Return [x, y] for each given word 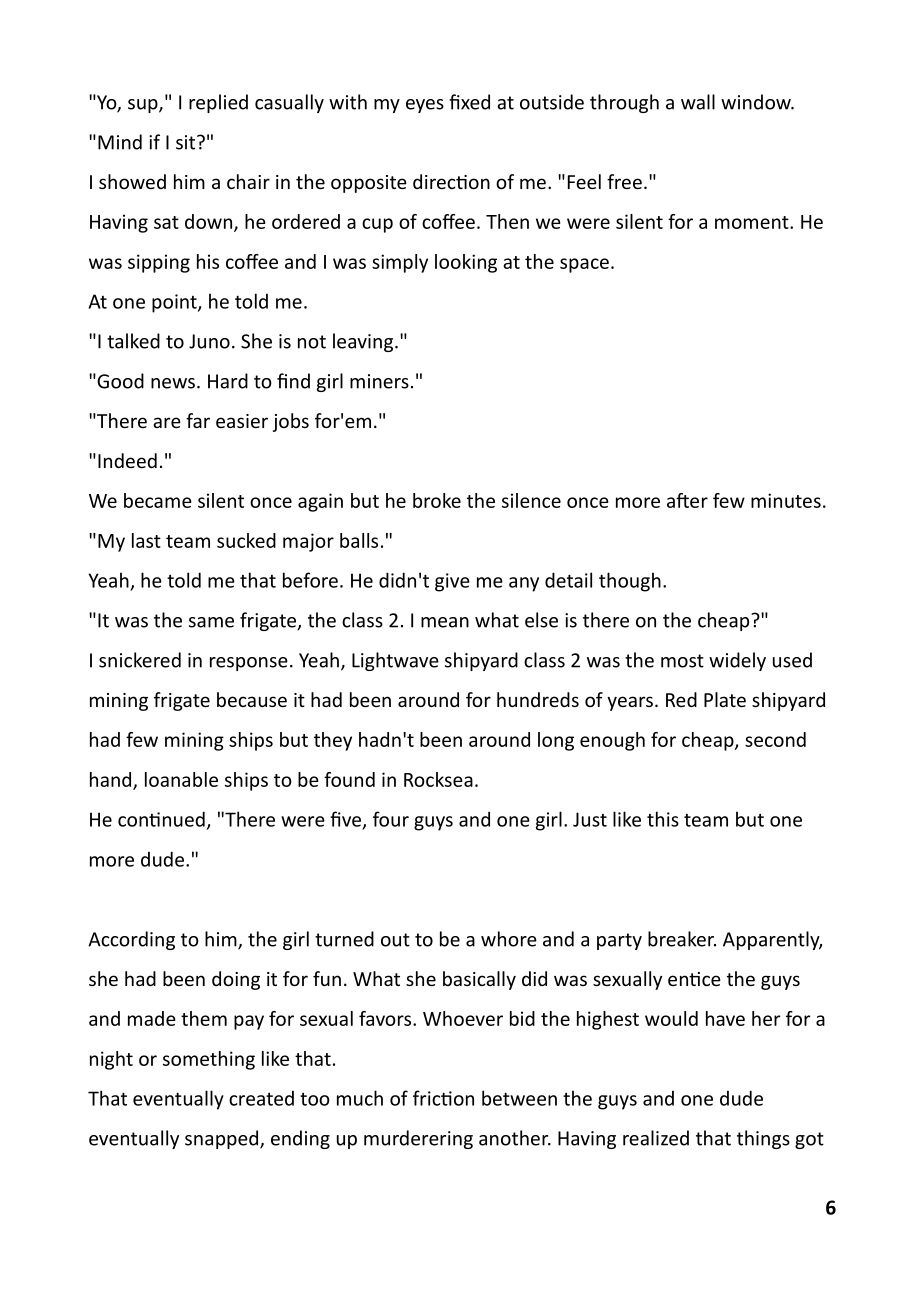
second [775, 739]
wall [698, 102]
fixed [469, 102]
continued [161, 819]
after [687, 500]
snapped [223, 1139]
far [198, 420]
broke [437, 500]
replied [218, 103]
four [391, 819]
